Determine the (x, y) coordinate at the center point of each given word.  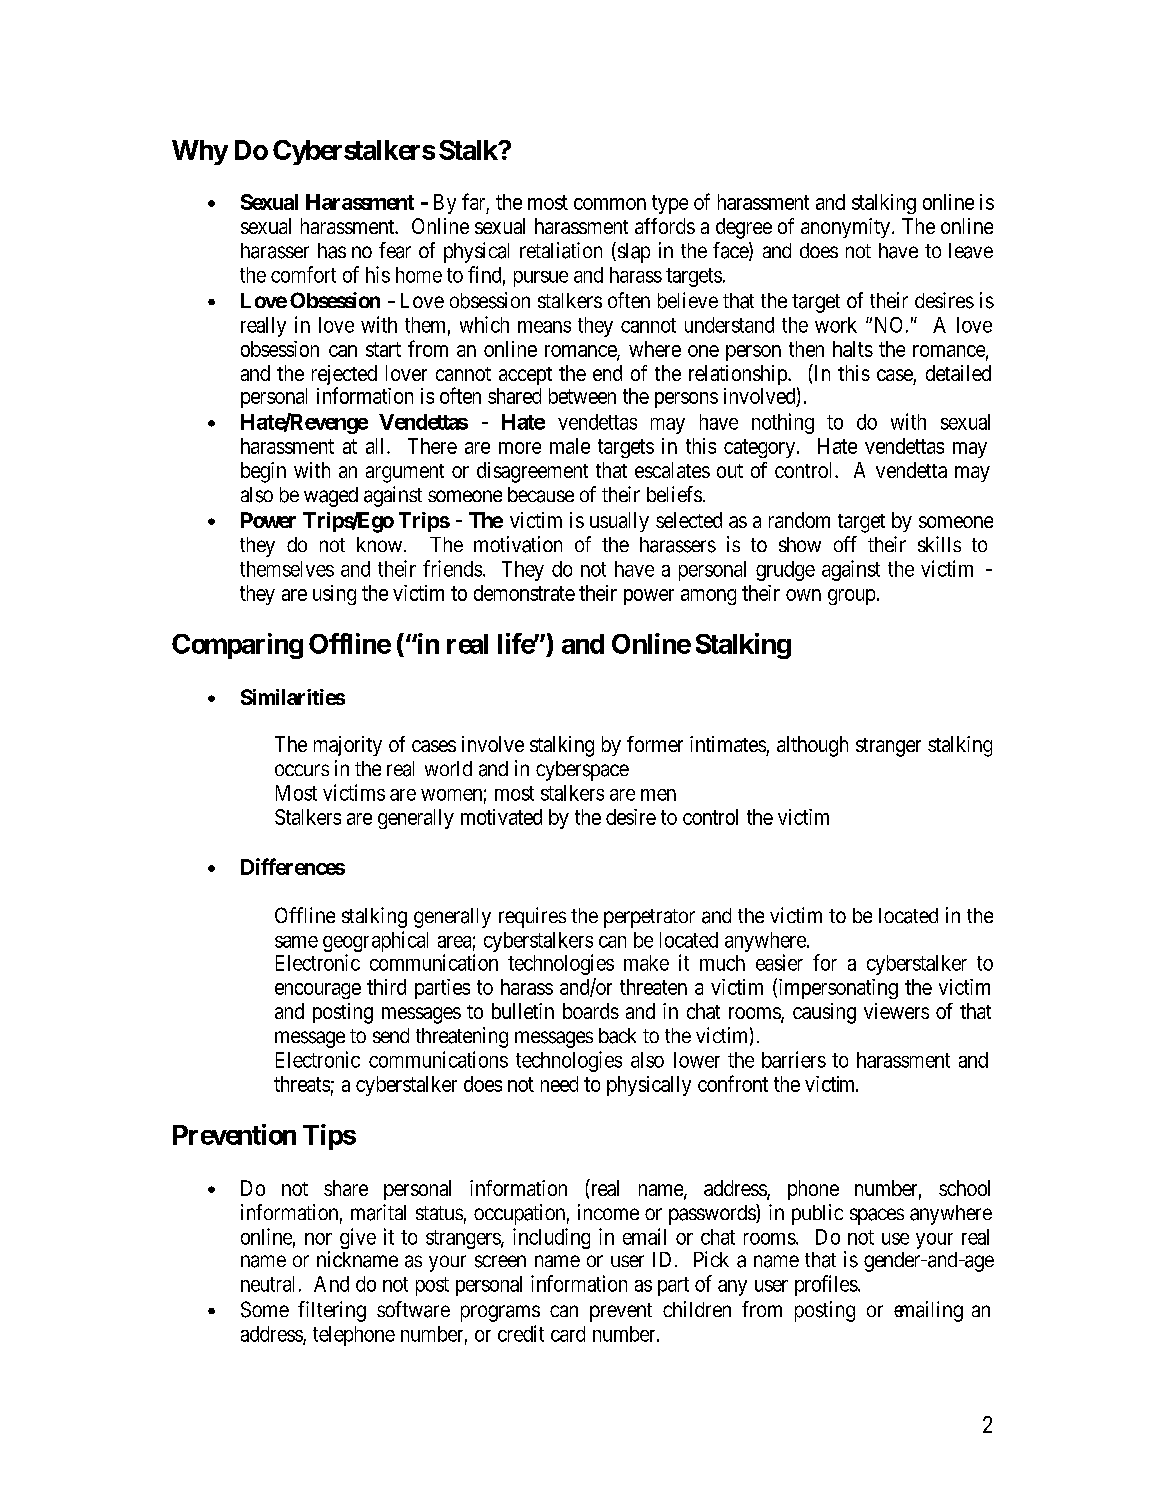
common (610, 204)
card (568, 1334)
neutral (267, 1284)
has (332, 251)
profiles (826, 1285)
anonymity (847, 228)
